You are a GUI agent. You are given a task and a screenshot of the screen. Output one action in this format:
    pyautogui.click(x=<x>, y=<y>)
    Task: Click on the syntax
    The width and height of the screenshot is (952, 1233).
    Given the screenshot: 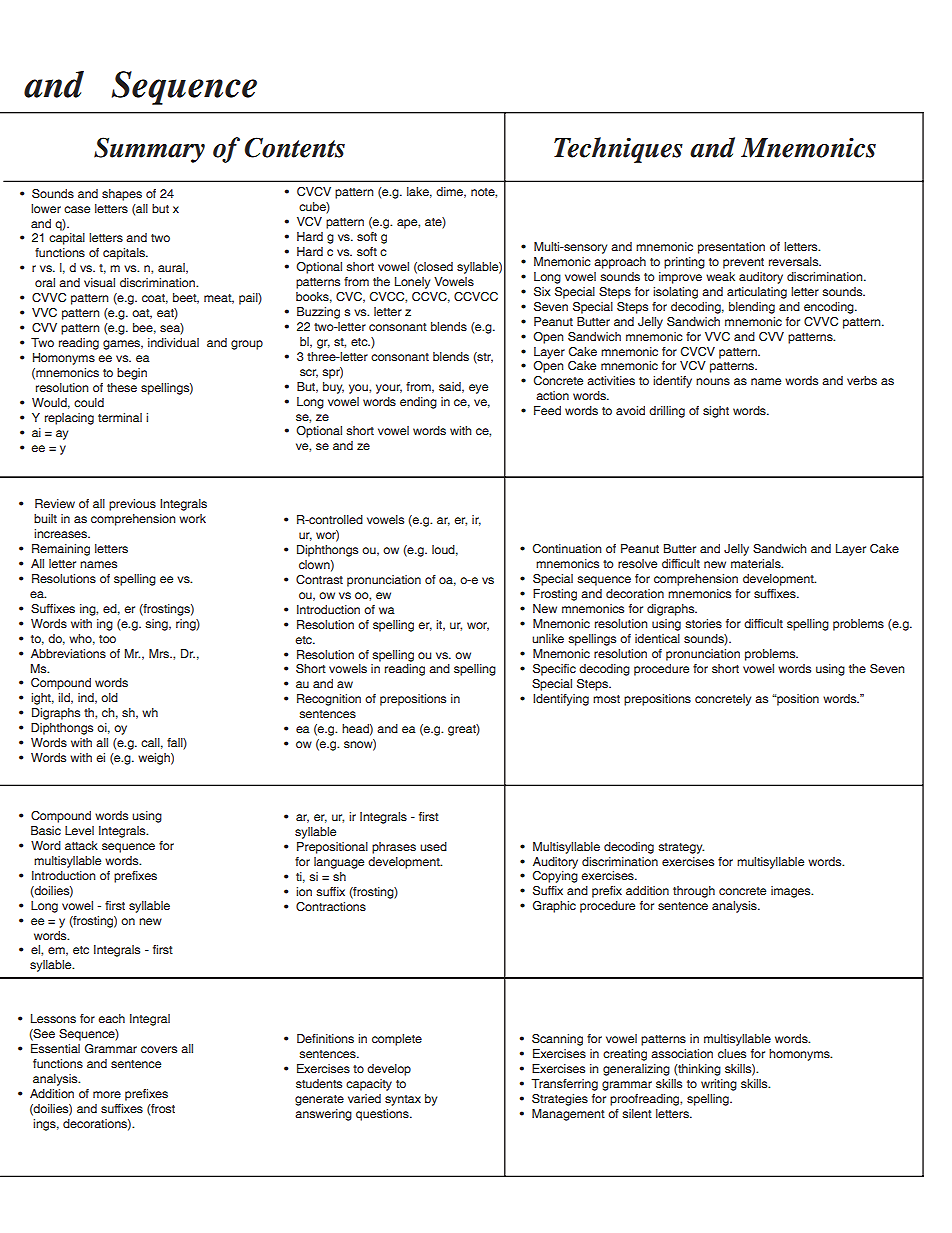 What is the action you would take?
    pyautogui.click(x=403, y=1100)
